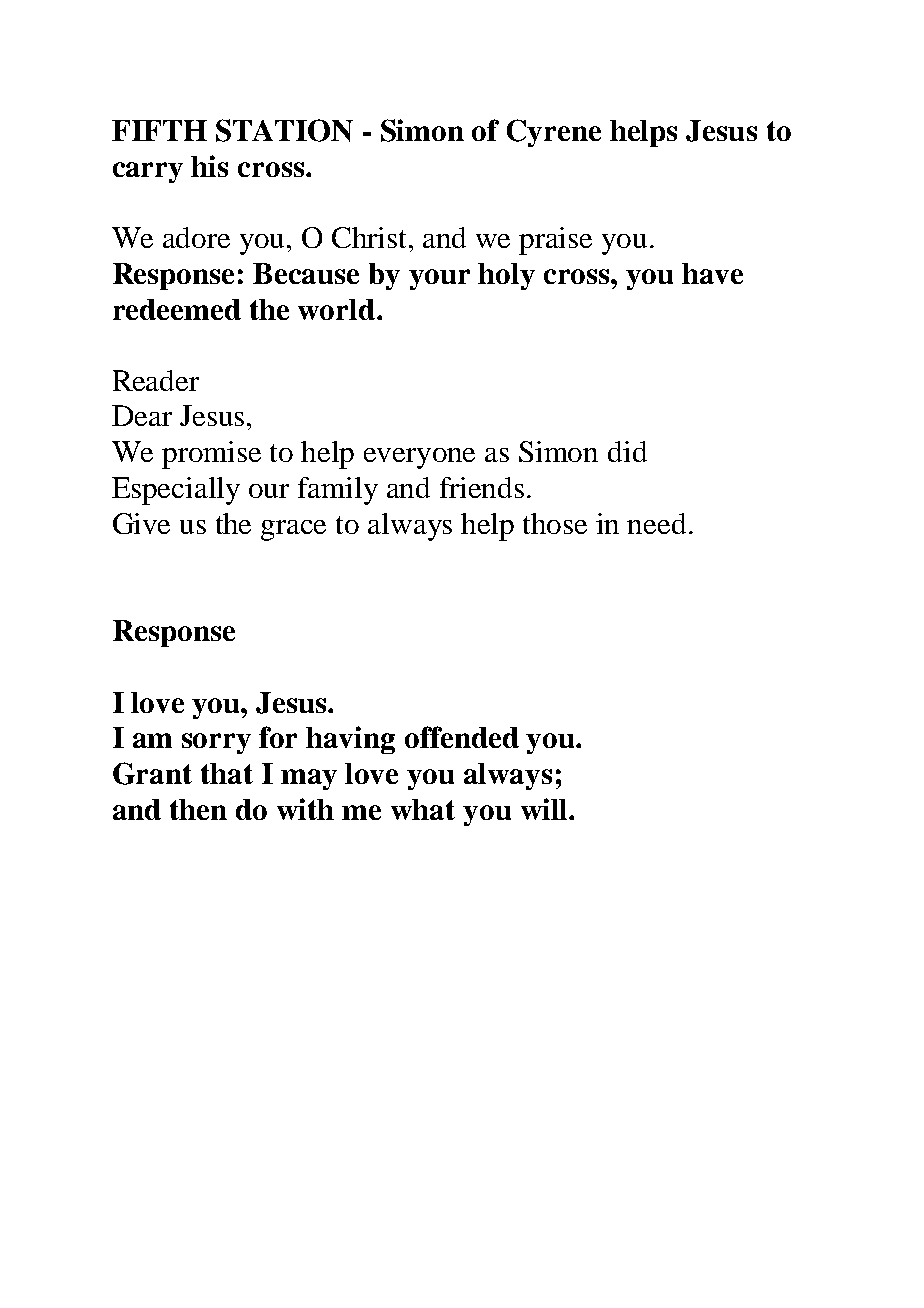 This screenshot has height=1308, width=924. I want to click on that, so click(227, 773).
